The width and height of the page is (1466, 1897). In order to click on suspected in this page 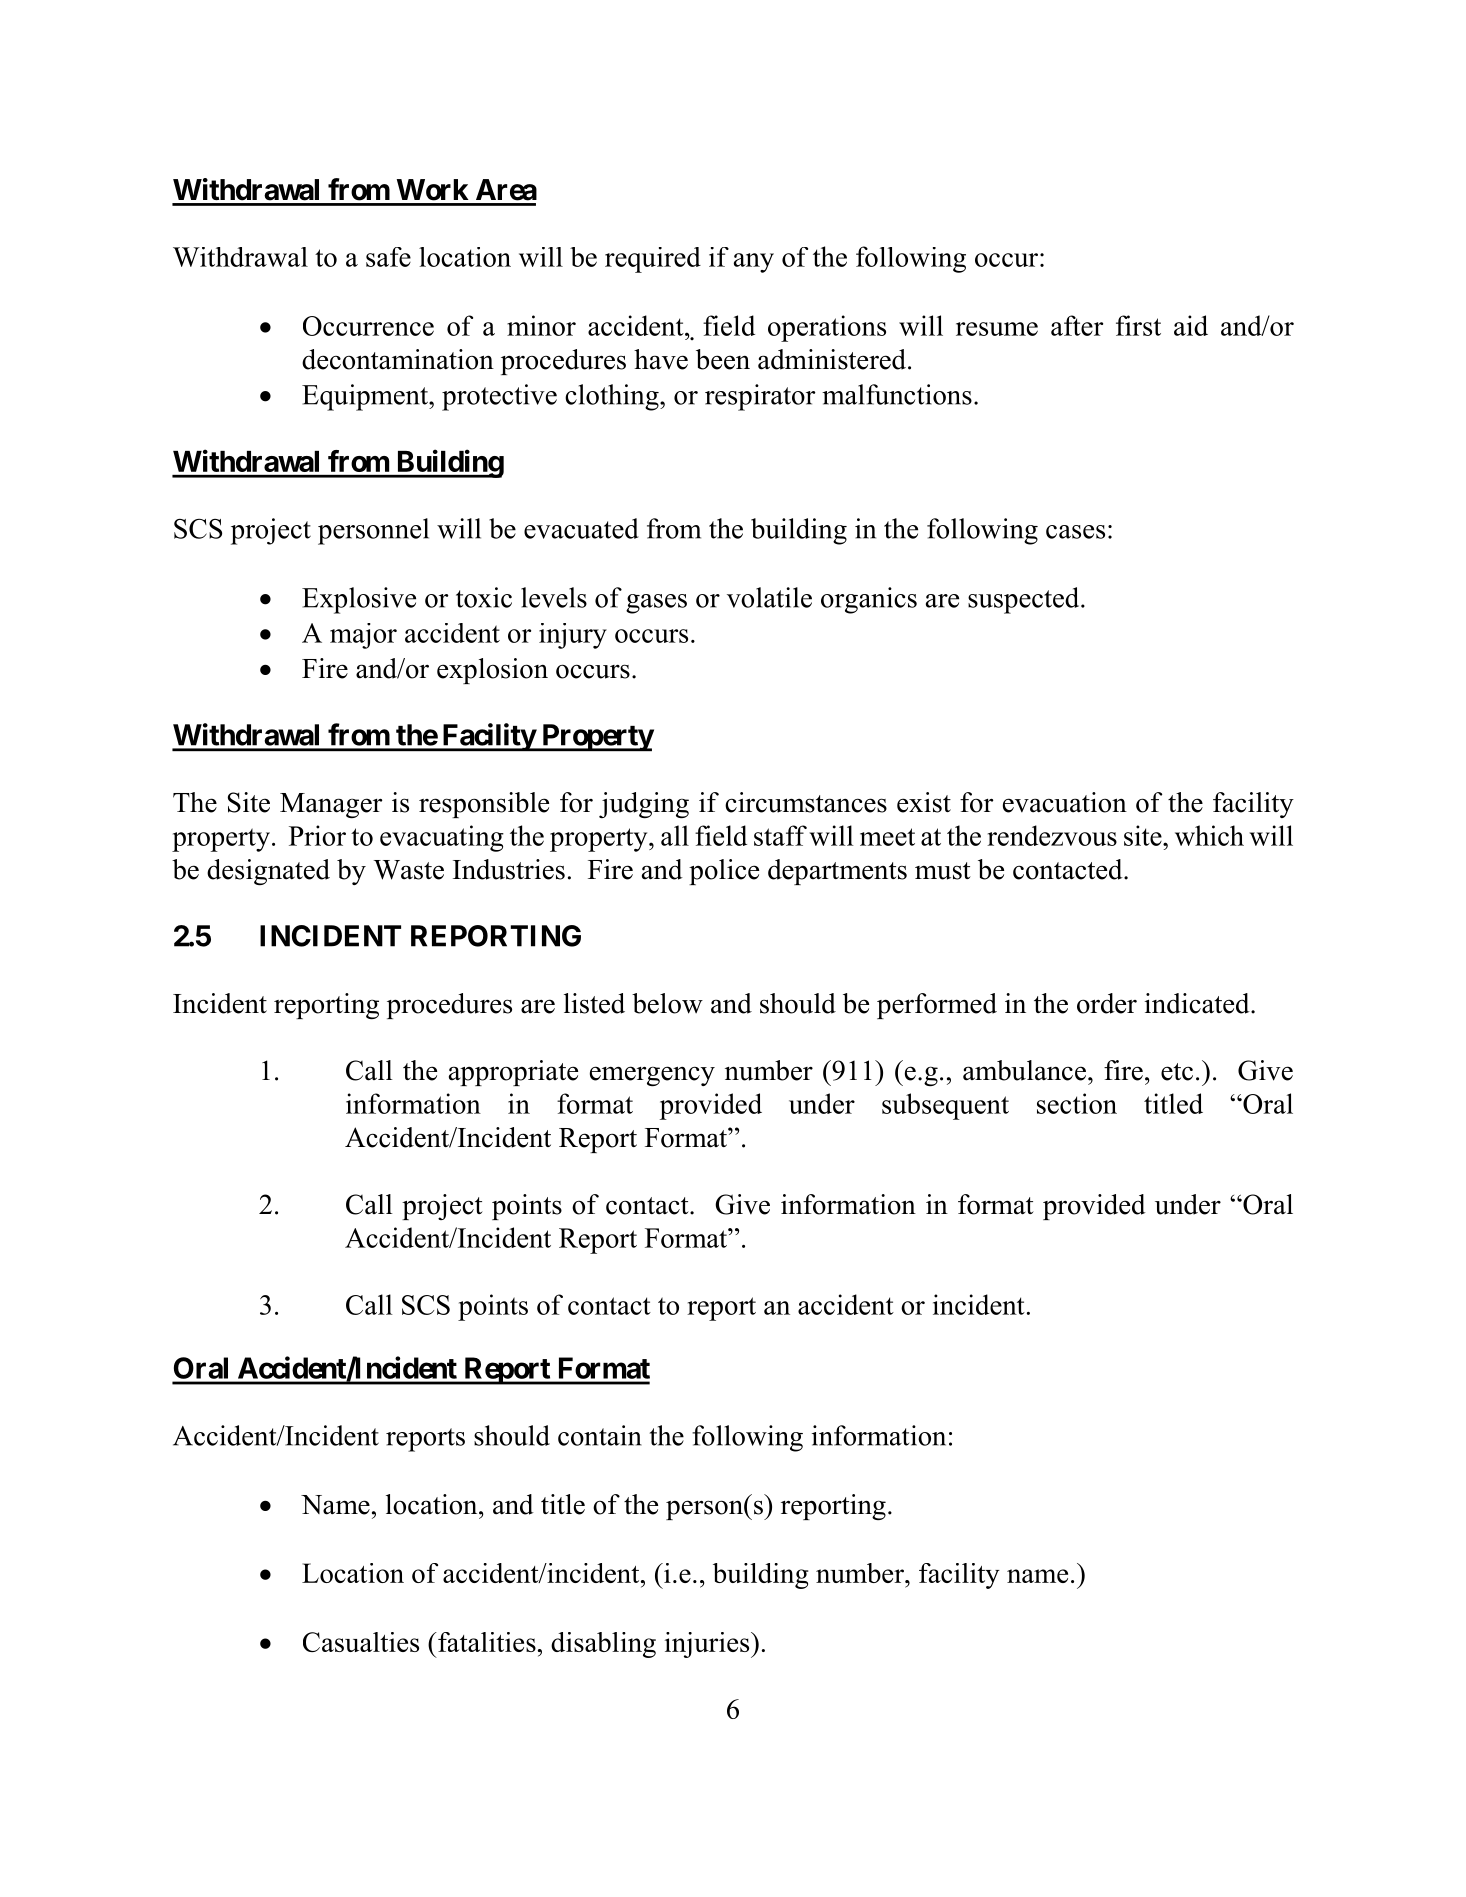, I will do `click(1025, 600)`.
